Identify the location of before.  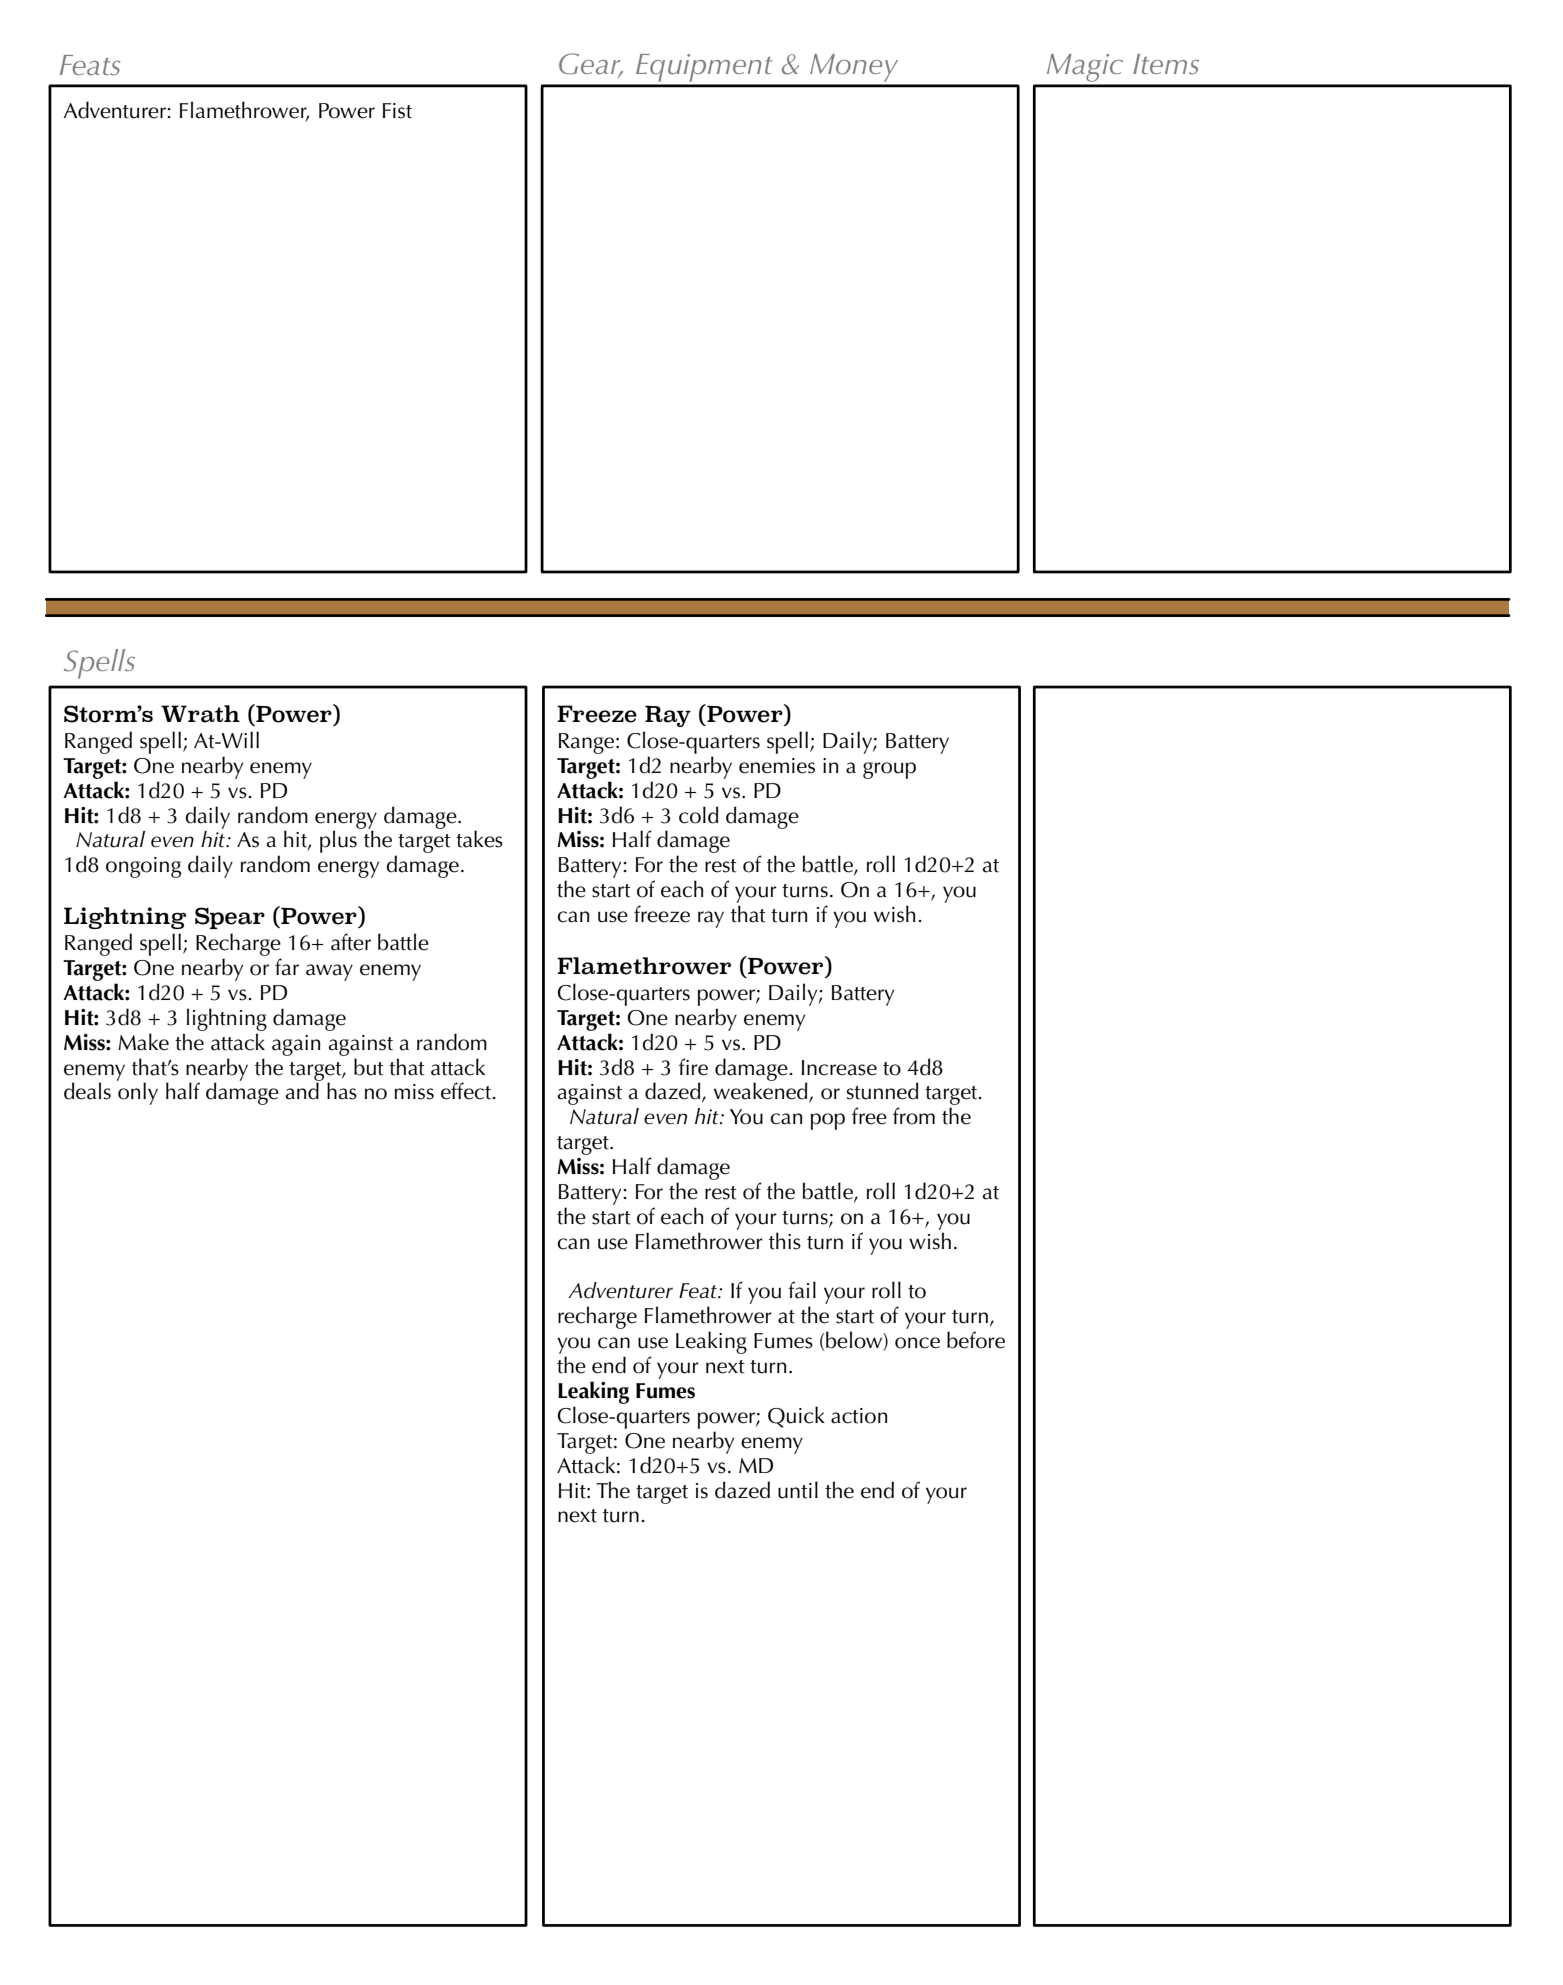
(976, 1340).
